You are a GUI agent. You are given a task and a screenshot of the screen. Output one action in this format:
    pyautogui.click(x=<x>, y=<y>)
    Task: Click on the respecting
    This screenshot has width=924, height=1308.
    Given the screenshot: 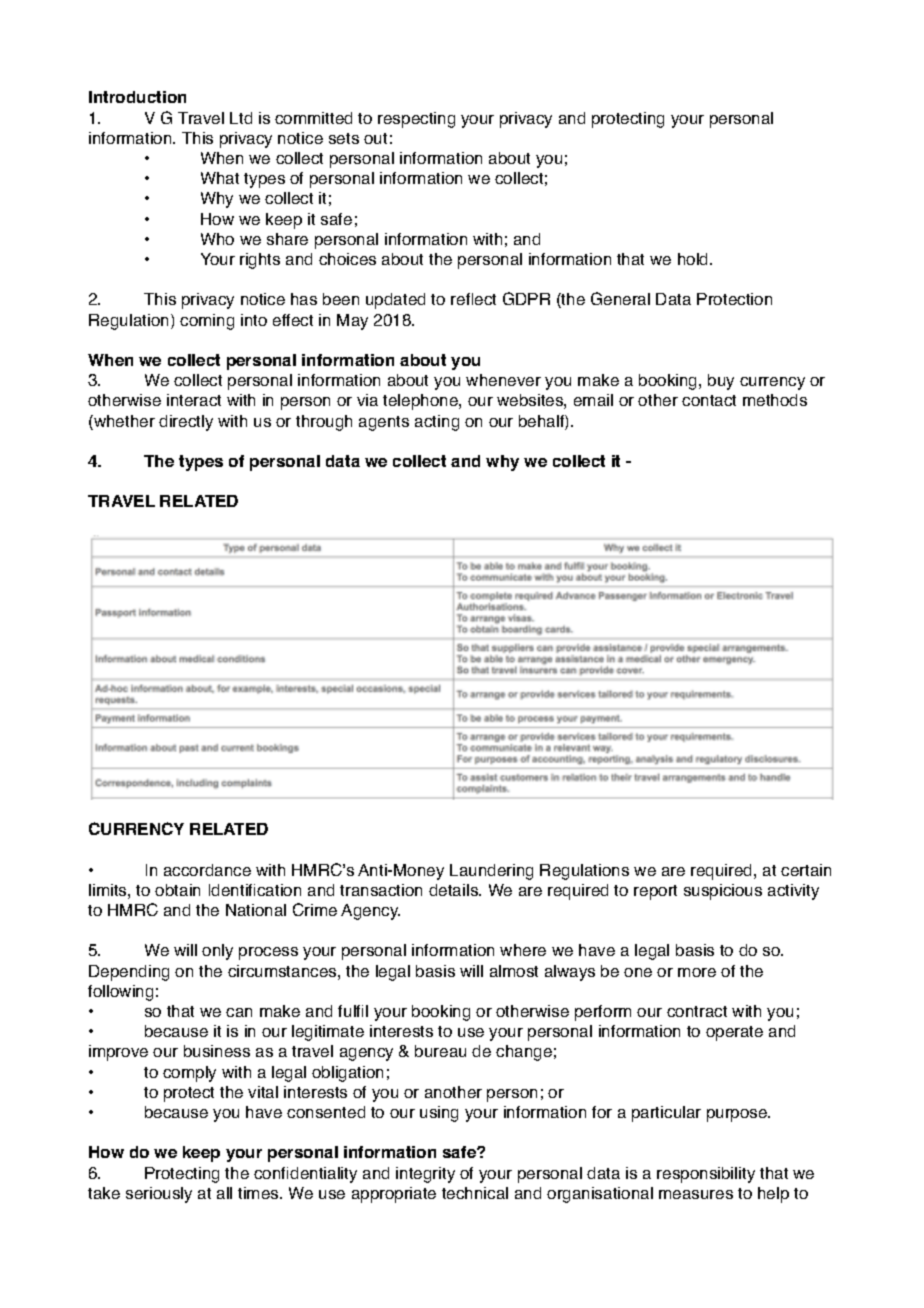 What is the action you would take?
    pyautogui.click(x=416, y=120)
